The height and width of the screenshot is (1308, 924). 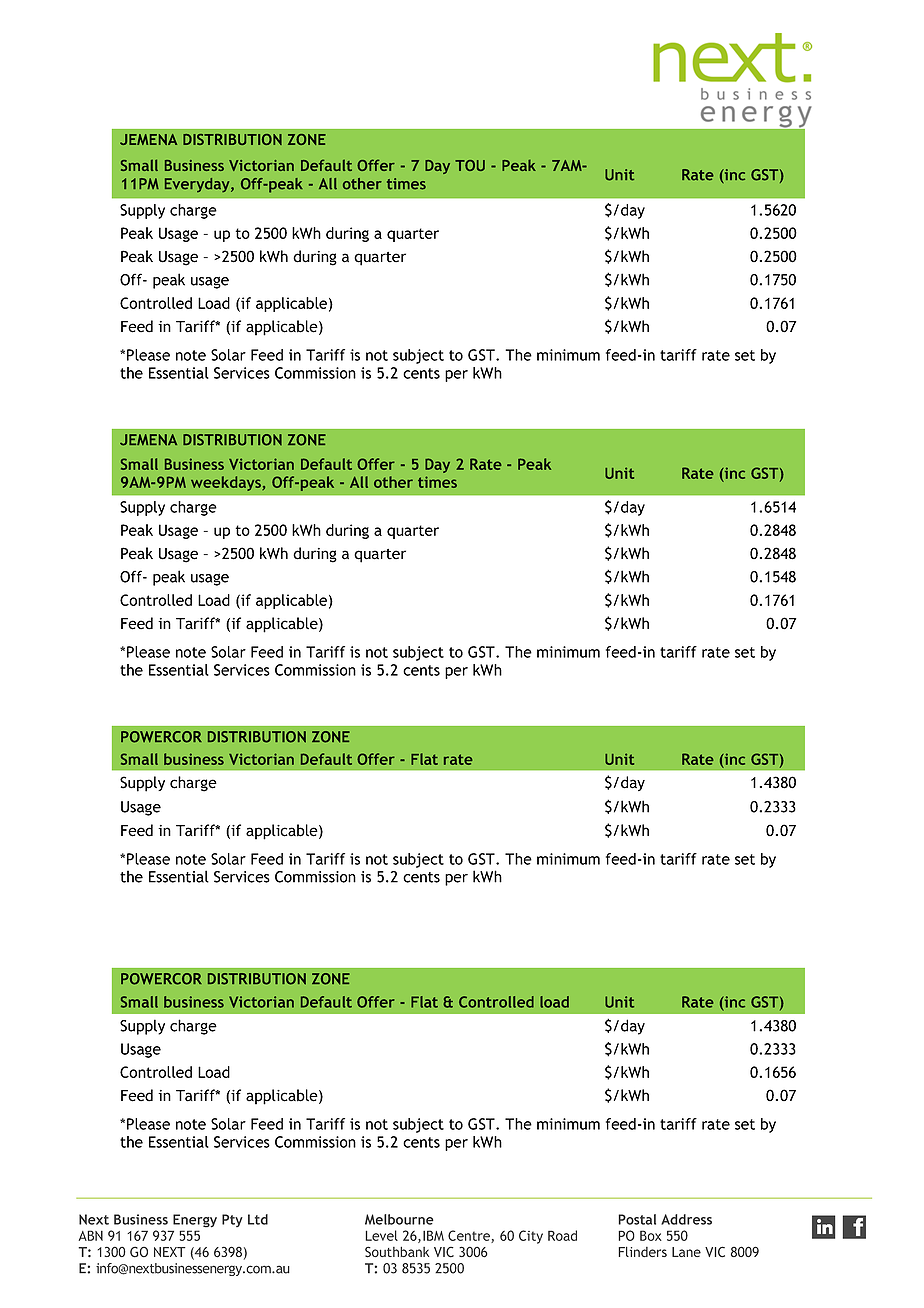 What do you see at coordinates (531, 1237) in the screenshot?
I see `City` at bounding box center [531, 1237].
